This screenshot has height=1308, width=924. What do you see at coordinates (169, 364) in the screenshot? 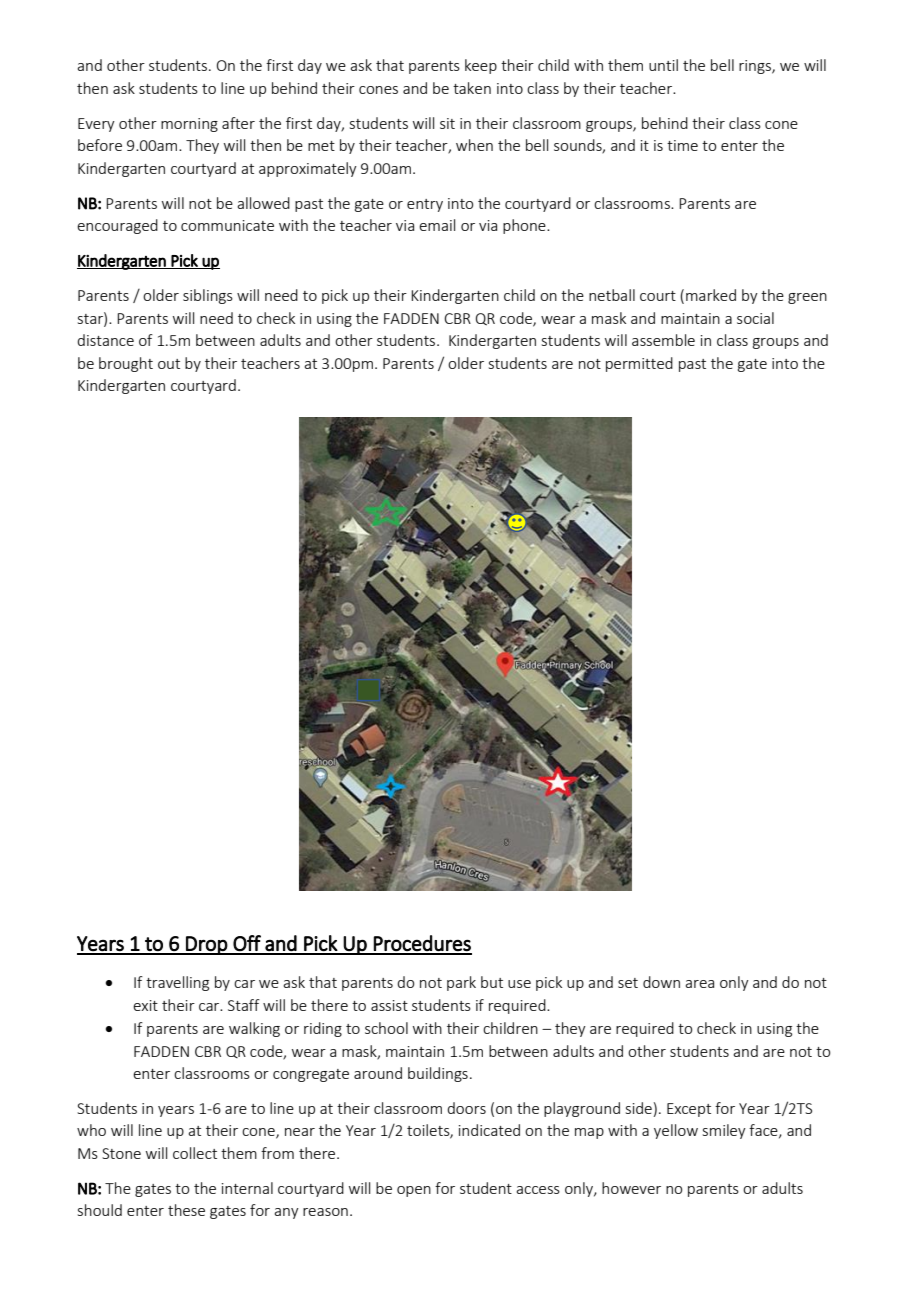
I see `out` at bounding box center [169, 364].
